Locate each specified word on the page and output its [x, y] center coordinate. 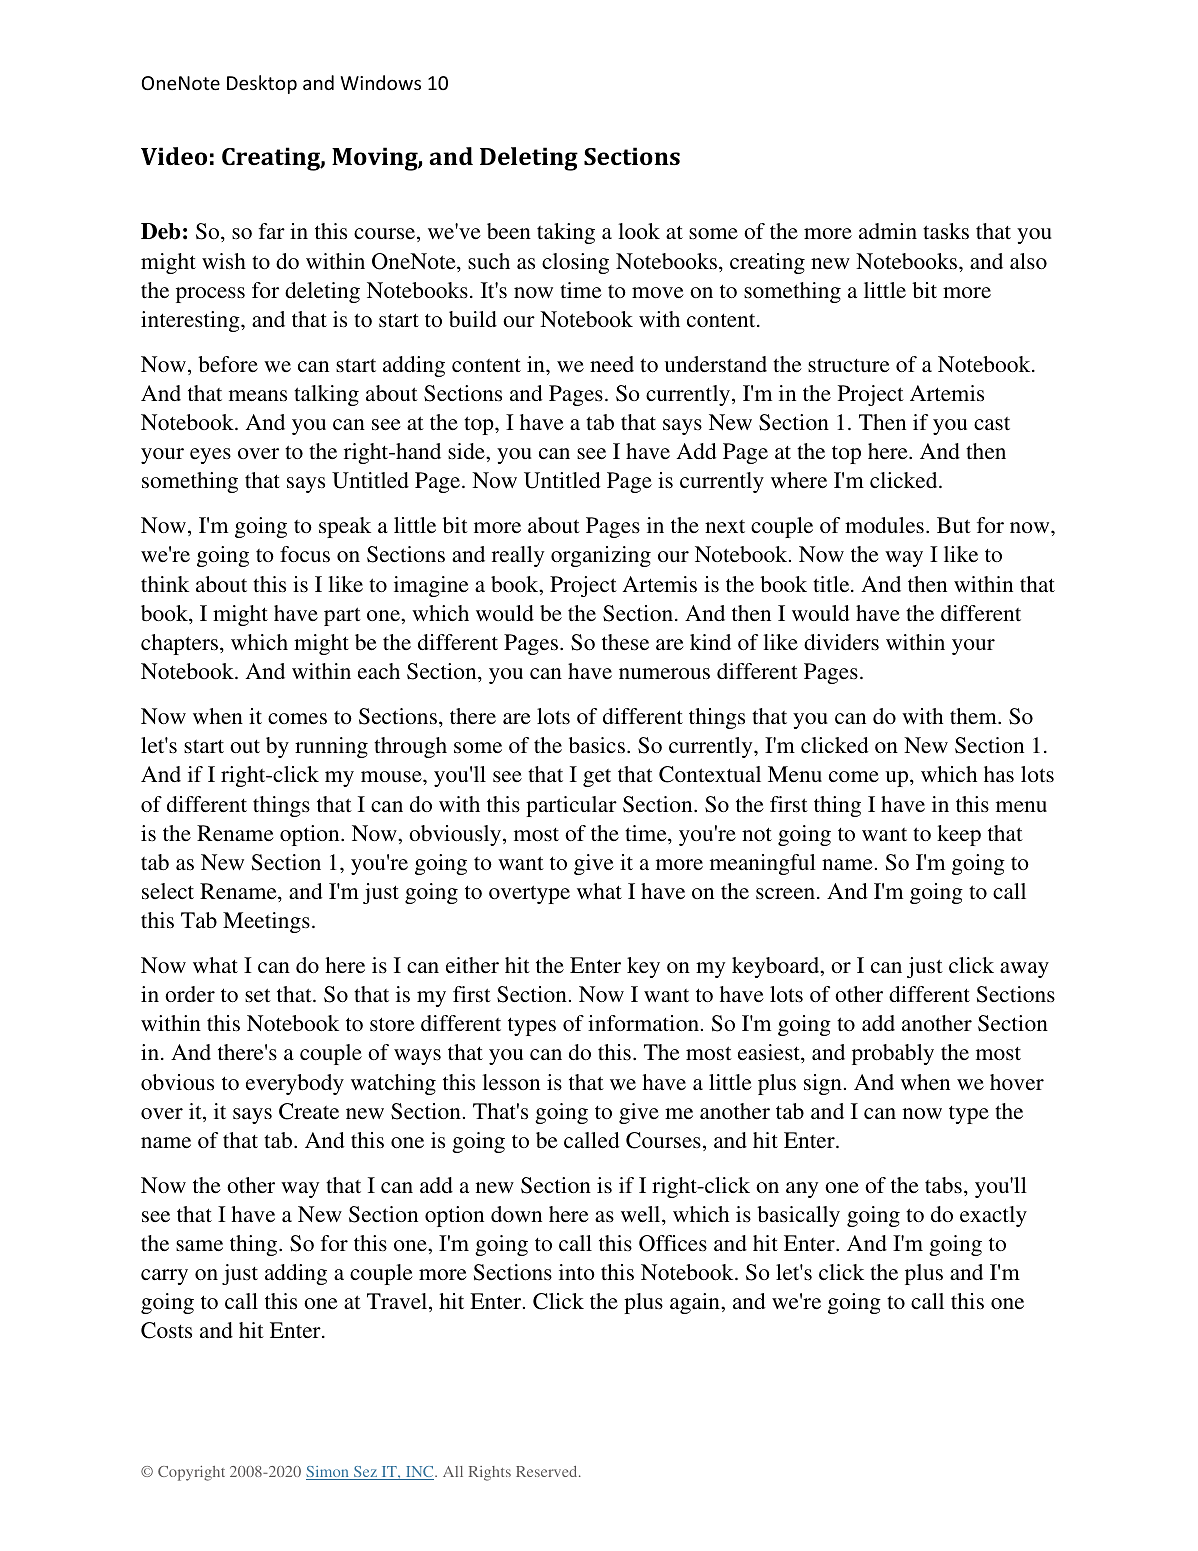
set [258, 995]
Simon [328, 1473]
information [643, 1023]
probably [893, 1054]
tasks [946, 231]
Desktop [262, 84]
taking [566, 233]
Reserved [548, 1471]
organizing [601, 556]
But [954, 525]
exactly [993, 1216]
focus [305, 554]
